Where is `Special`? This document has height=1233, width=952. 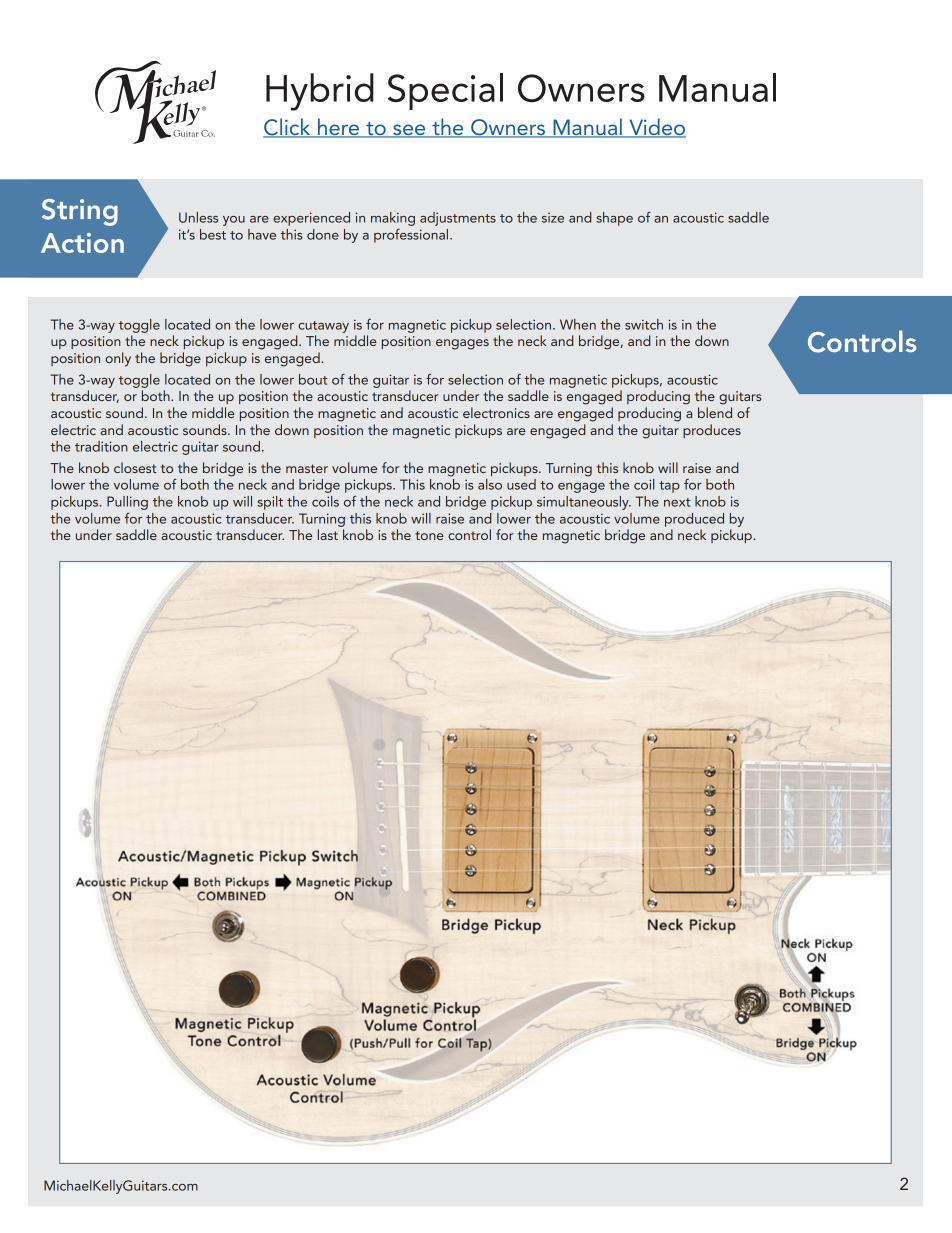 Special is located at coordinates (445, 91).
